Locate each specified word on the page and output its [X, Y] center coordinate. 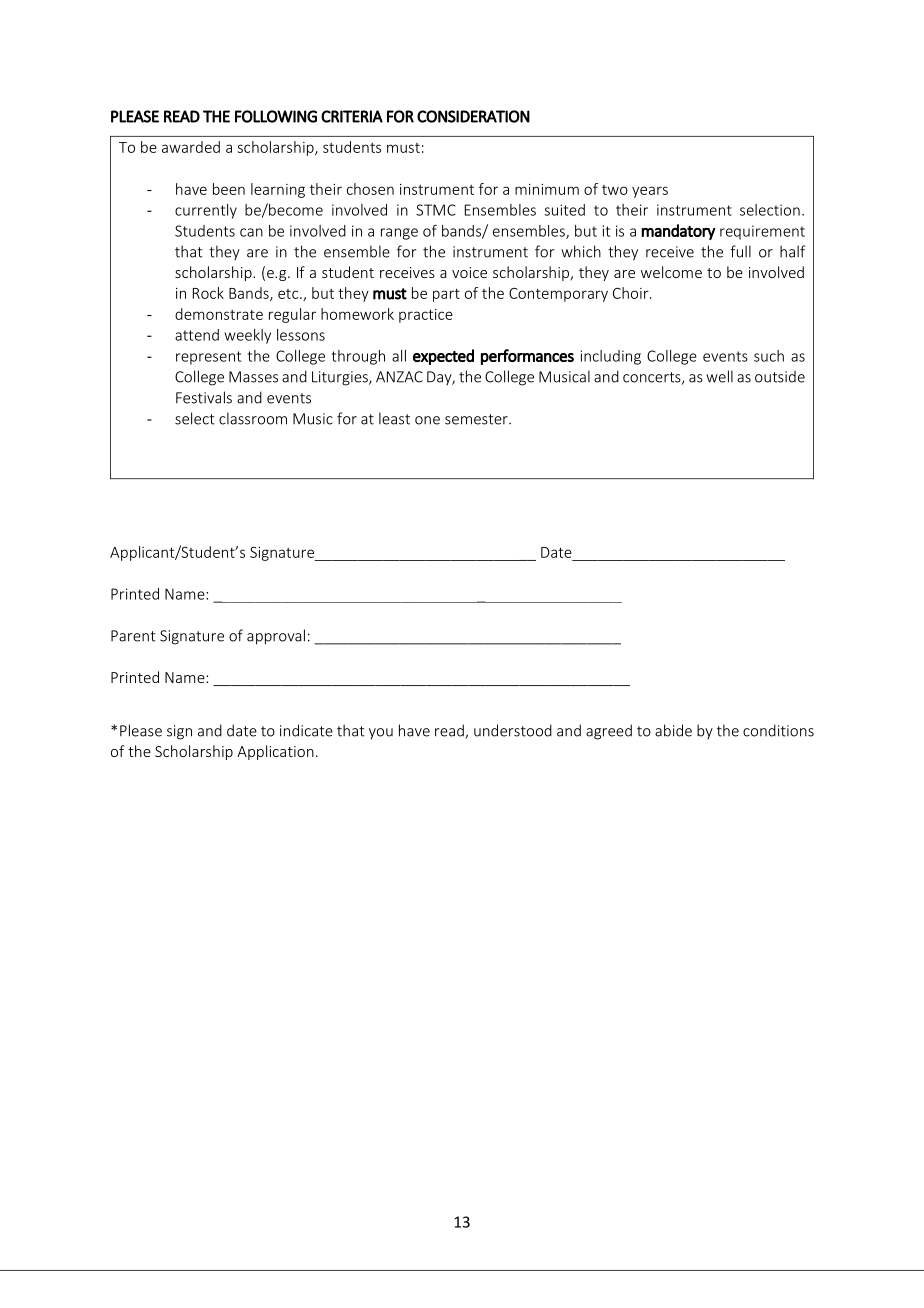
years [650, 192]
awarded [191, 147]
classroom [253, 418]
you [381, 734]
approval [276, 637]
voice [469, 272]
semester [477, 419]
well [719, 376]
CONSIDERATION [473, 116]
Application [275, 752]
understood [513, 730]
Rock [208, 293]
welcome [671, 272]
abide [673, 730]
